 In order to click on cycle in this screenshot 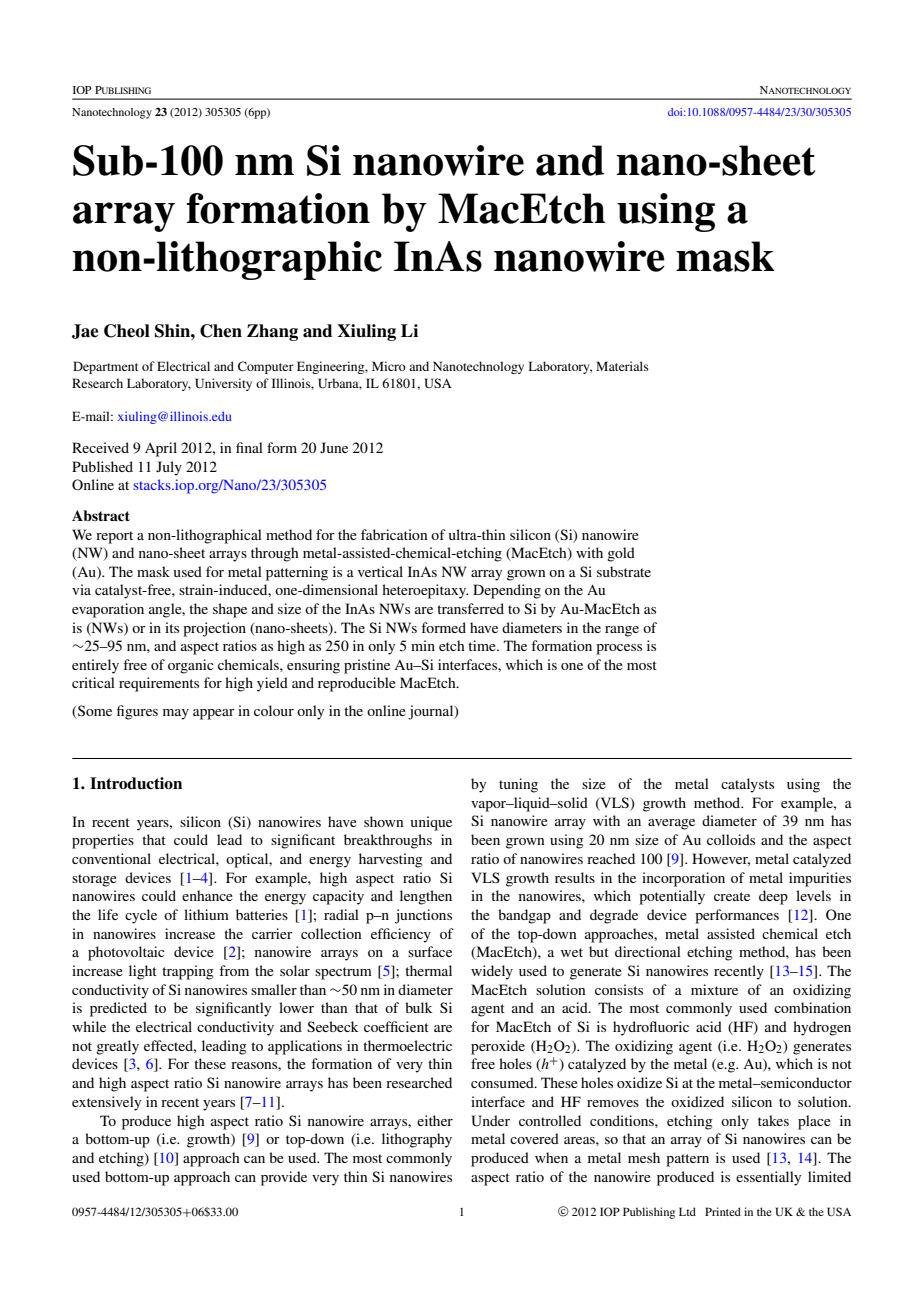, I will do `click(141, 916)`.
